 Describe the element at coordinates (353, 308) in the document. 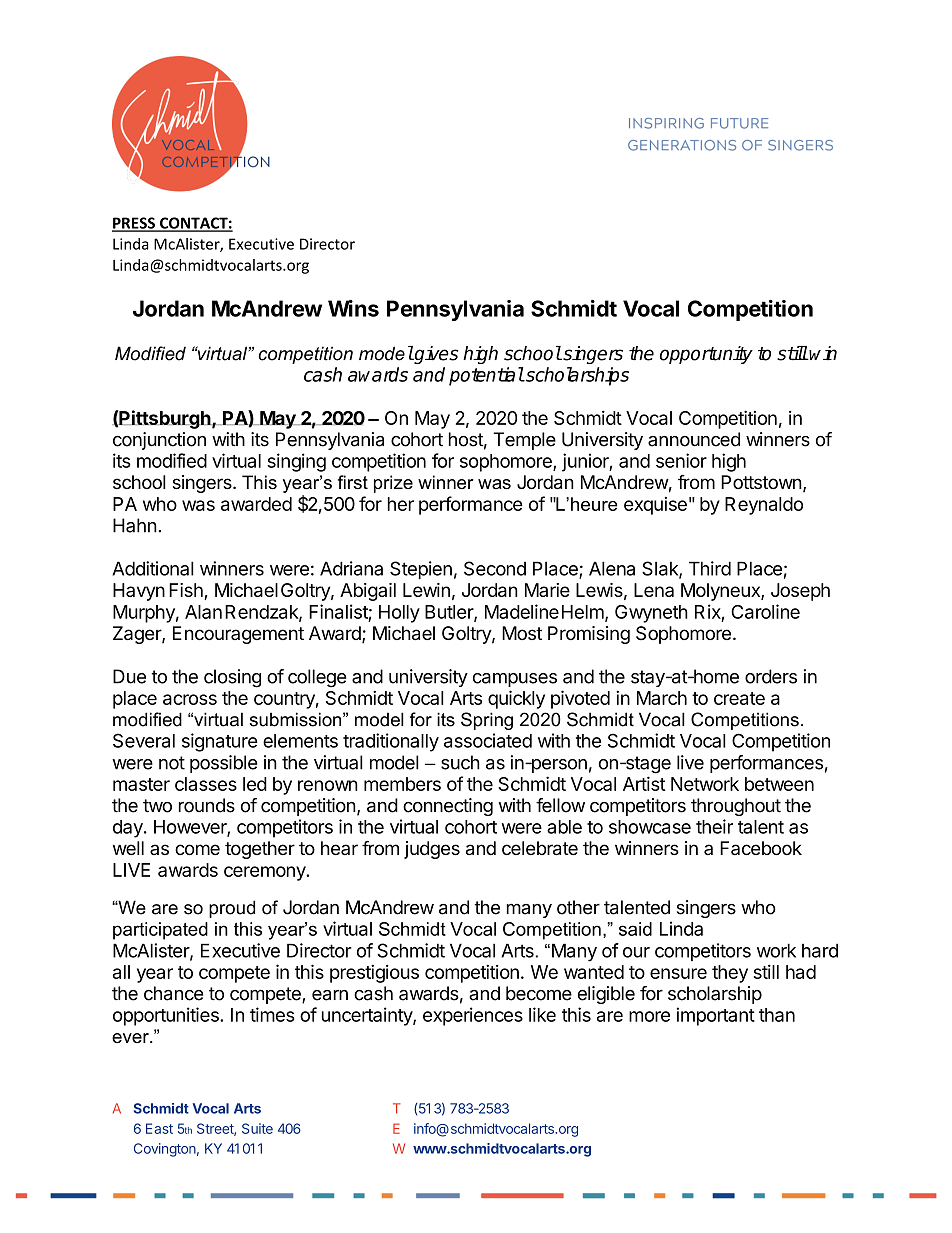

I see `Wins` at that location.
